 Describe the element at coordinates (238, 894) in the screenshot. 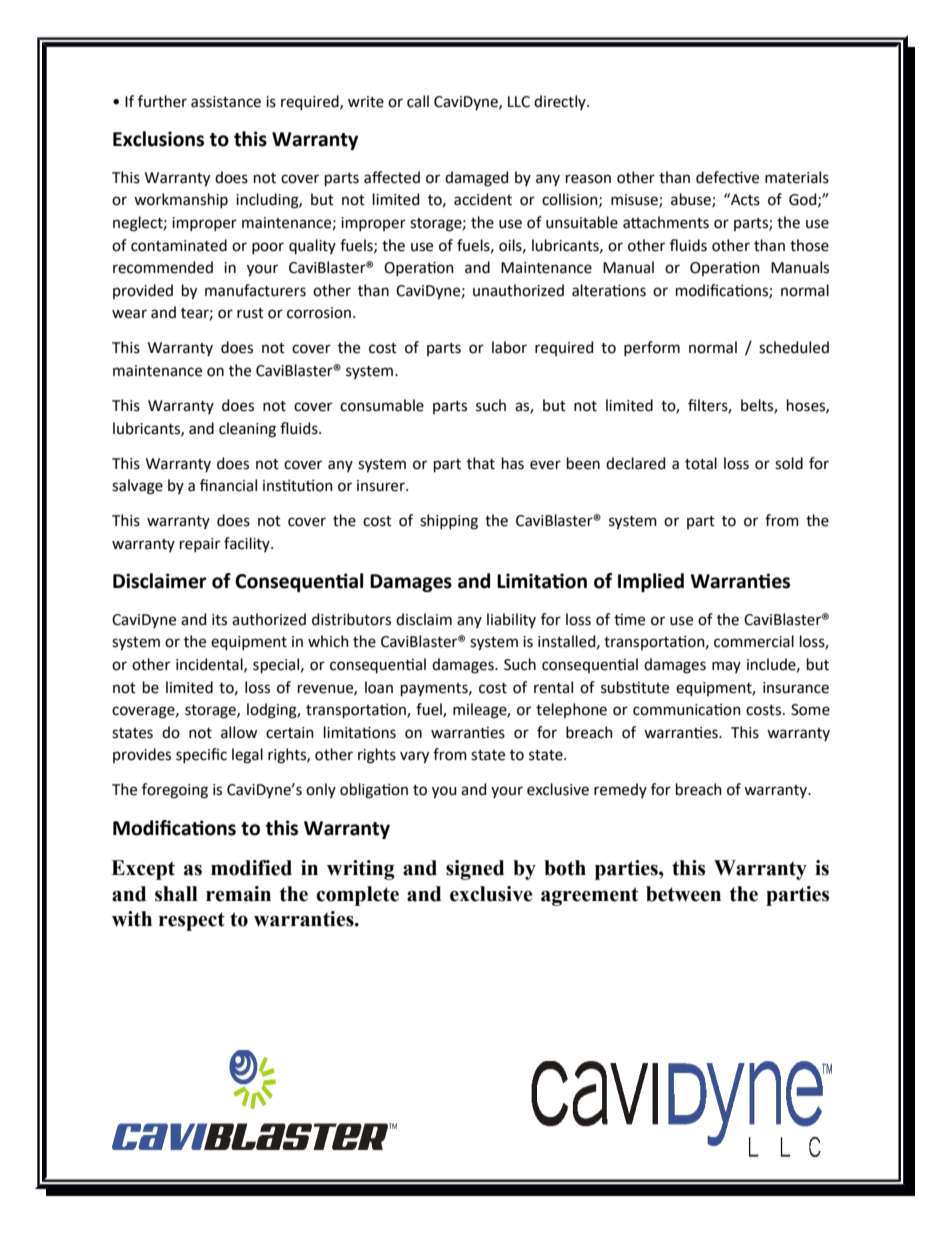

I see `remain` at that location.
